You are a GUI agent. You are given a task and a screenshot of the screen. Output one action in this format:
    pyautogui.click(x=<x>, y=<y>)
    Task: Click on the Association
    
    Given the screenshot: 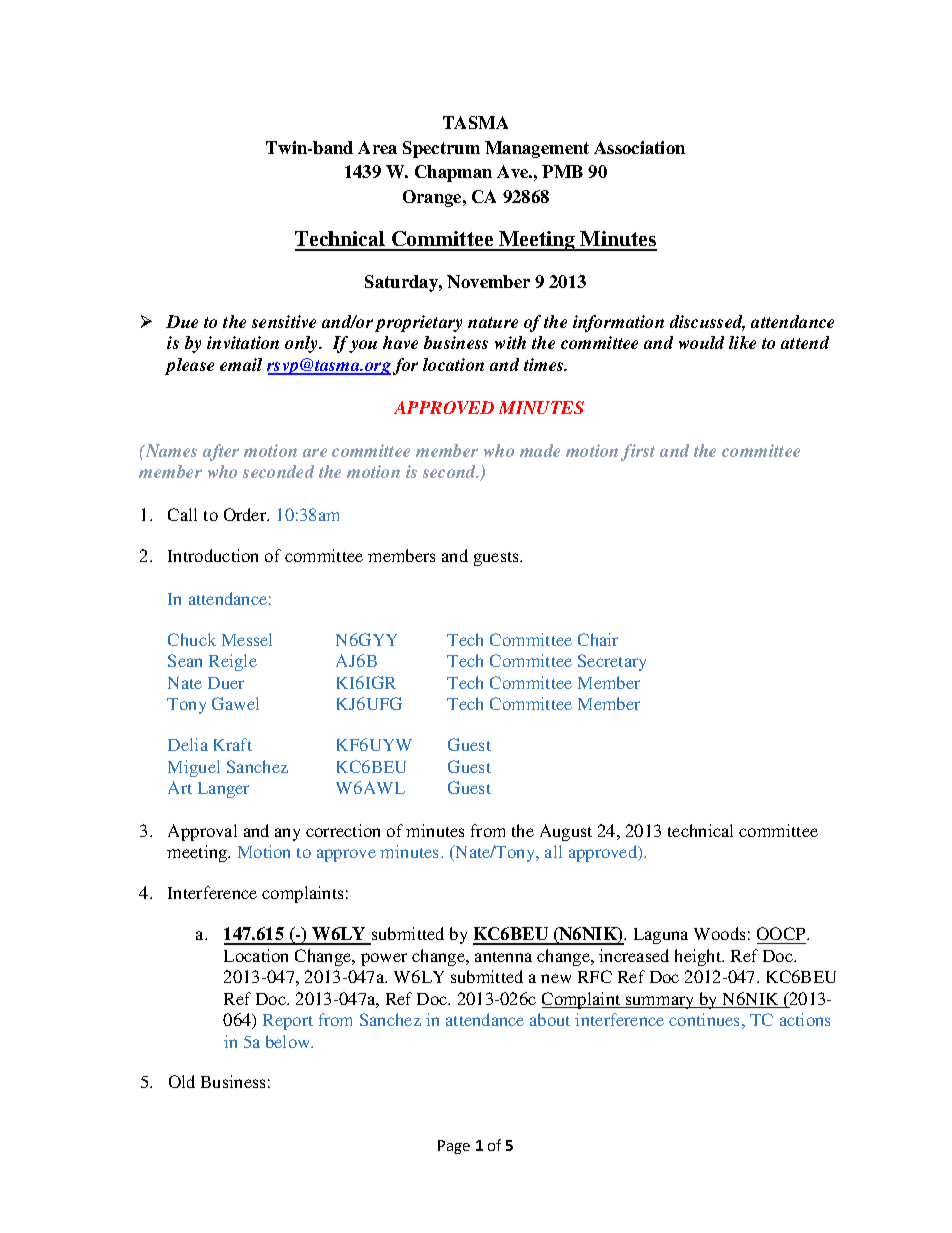 What is the action you would take?
    pyautogui.click(x=639, y=147)
